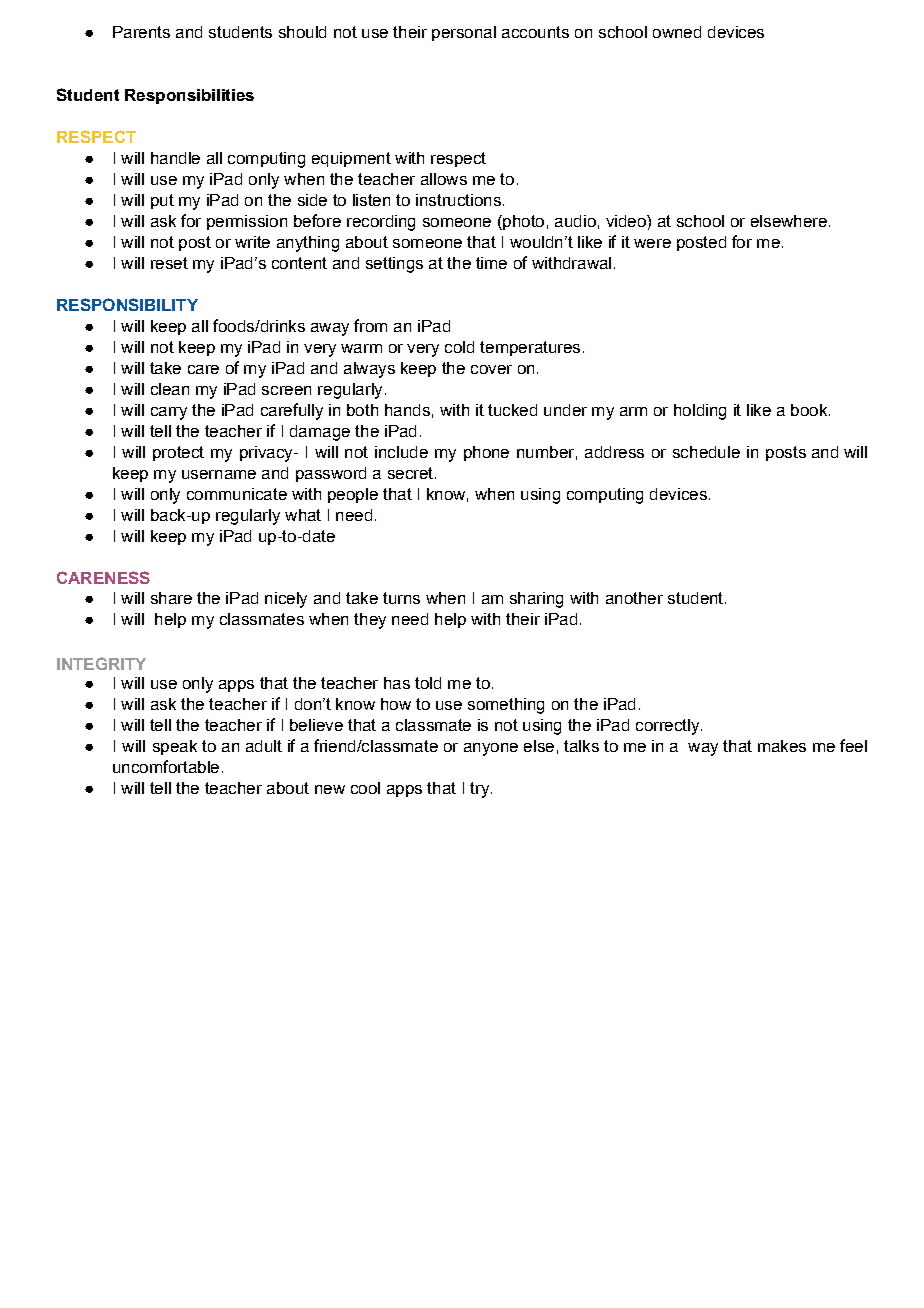 This image has height=1308, width=924. I want to click on makes, so click(782, 746).
